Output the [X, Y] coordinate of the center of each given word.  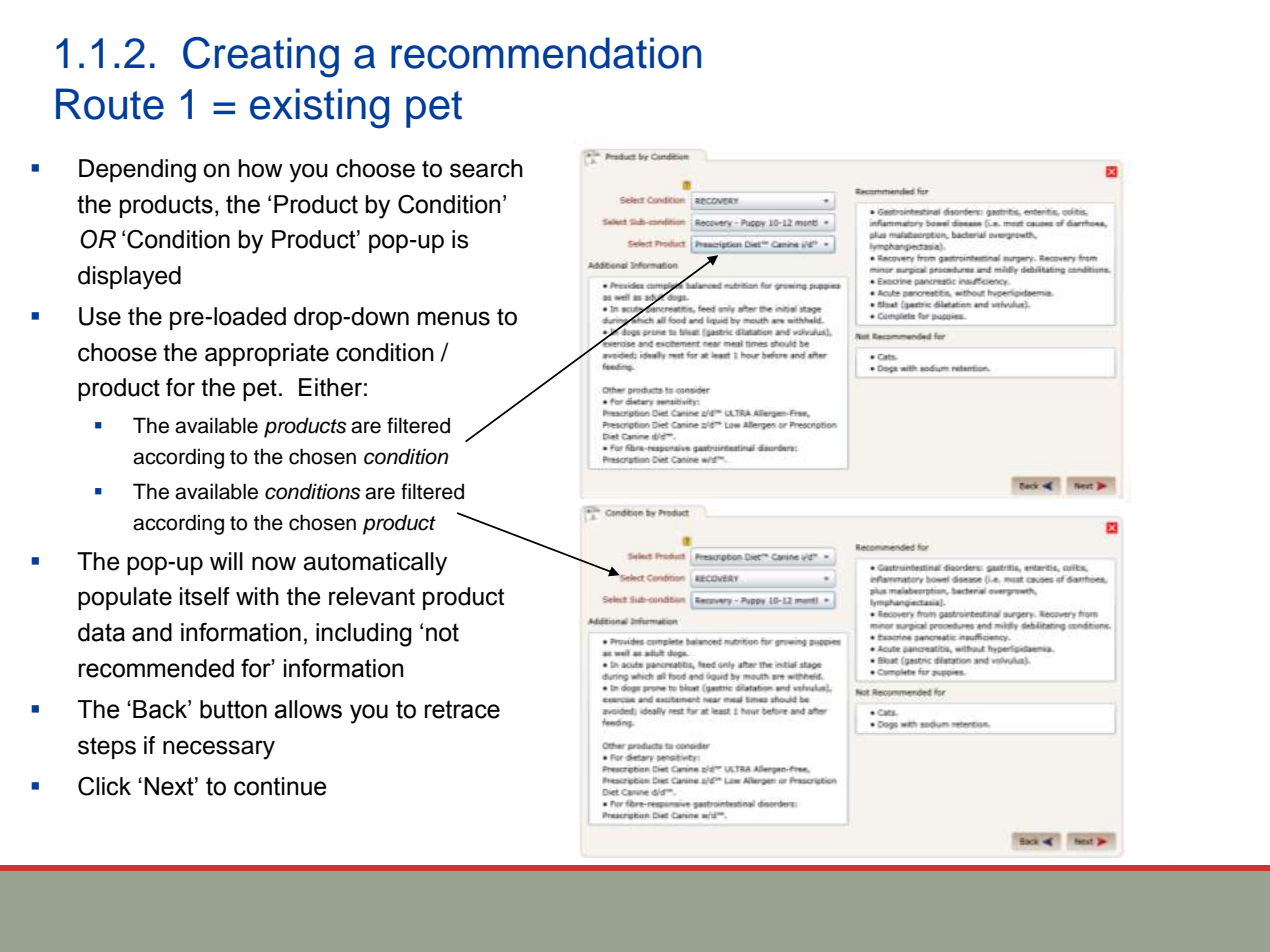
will [226, 561]
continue [280, 786]
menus [454, 318]
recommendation [546, 53]
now [274, 563]
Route [110, 104]
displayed [129, 278]
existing [319, 108]
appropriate [267, 354]
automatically [375, 564]
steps [107, 748]
